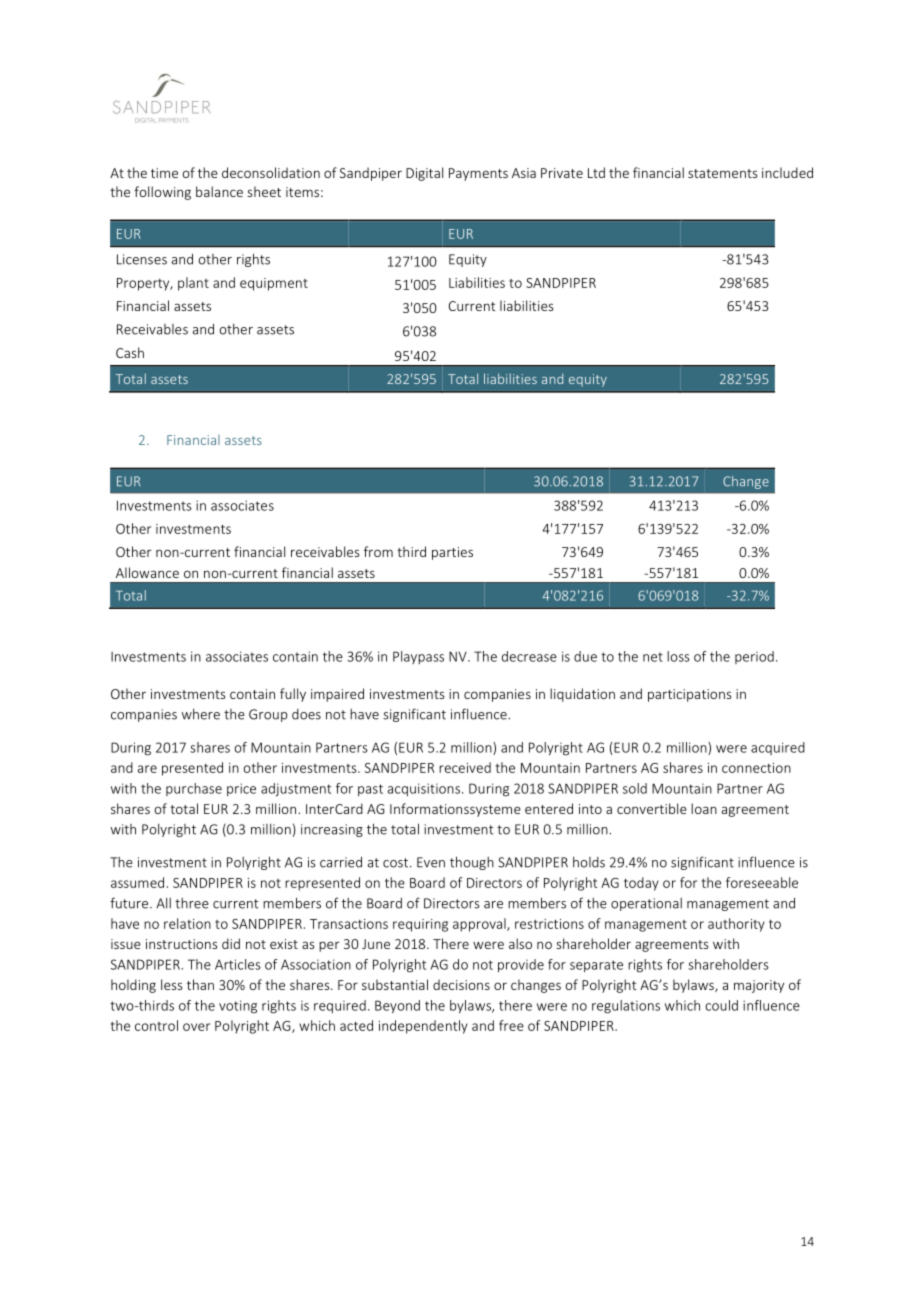 This screenshot has width=924, height=1308. I want to click on parties, so click(452, 553).
